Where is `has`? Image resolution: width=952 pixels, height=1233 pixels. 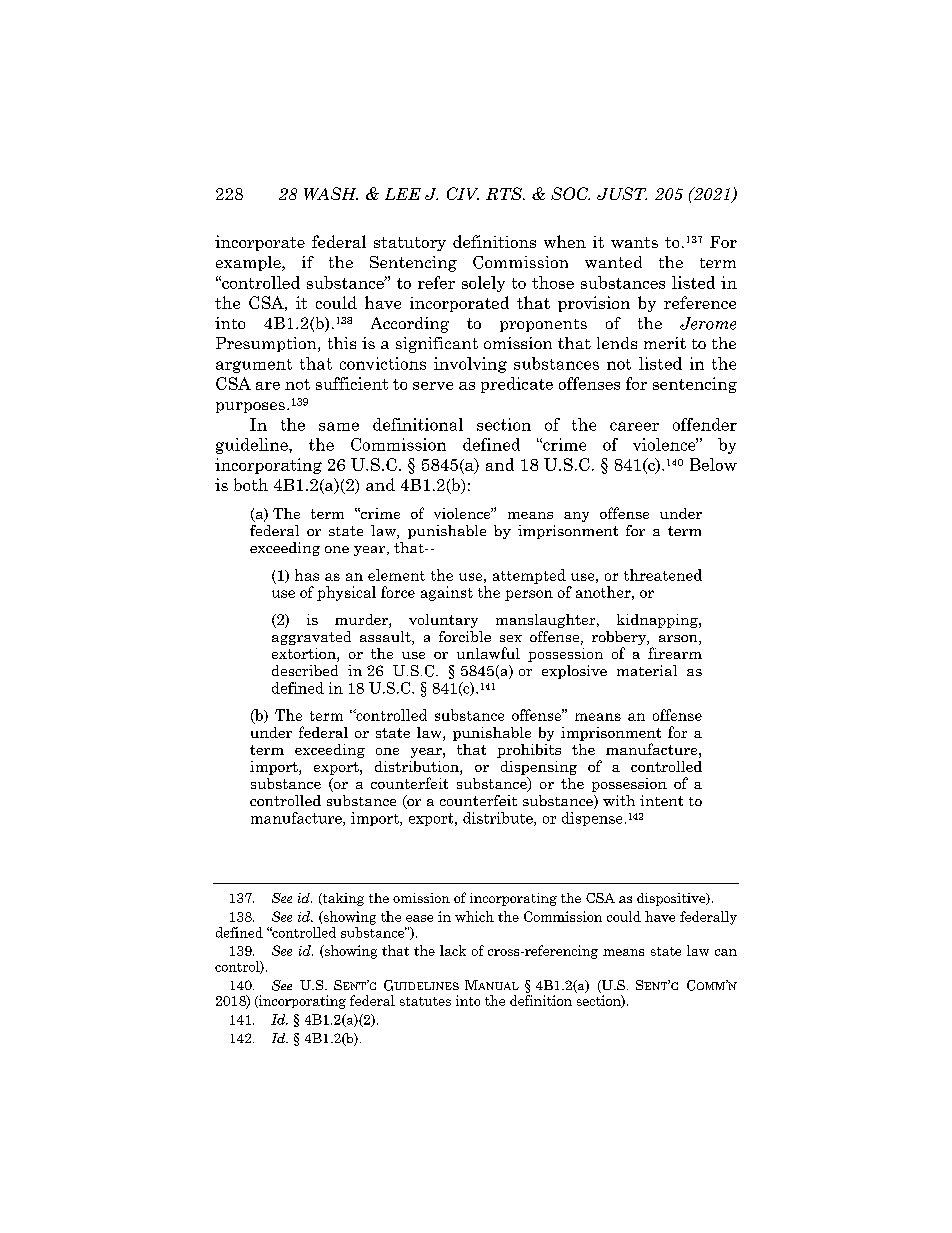
has is located at coordinates (307, 575).
